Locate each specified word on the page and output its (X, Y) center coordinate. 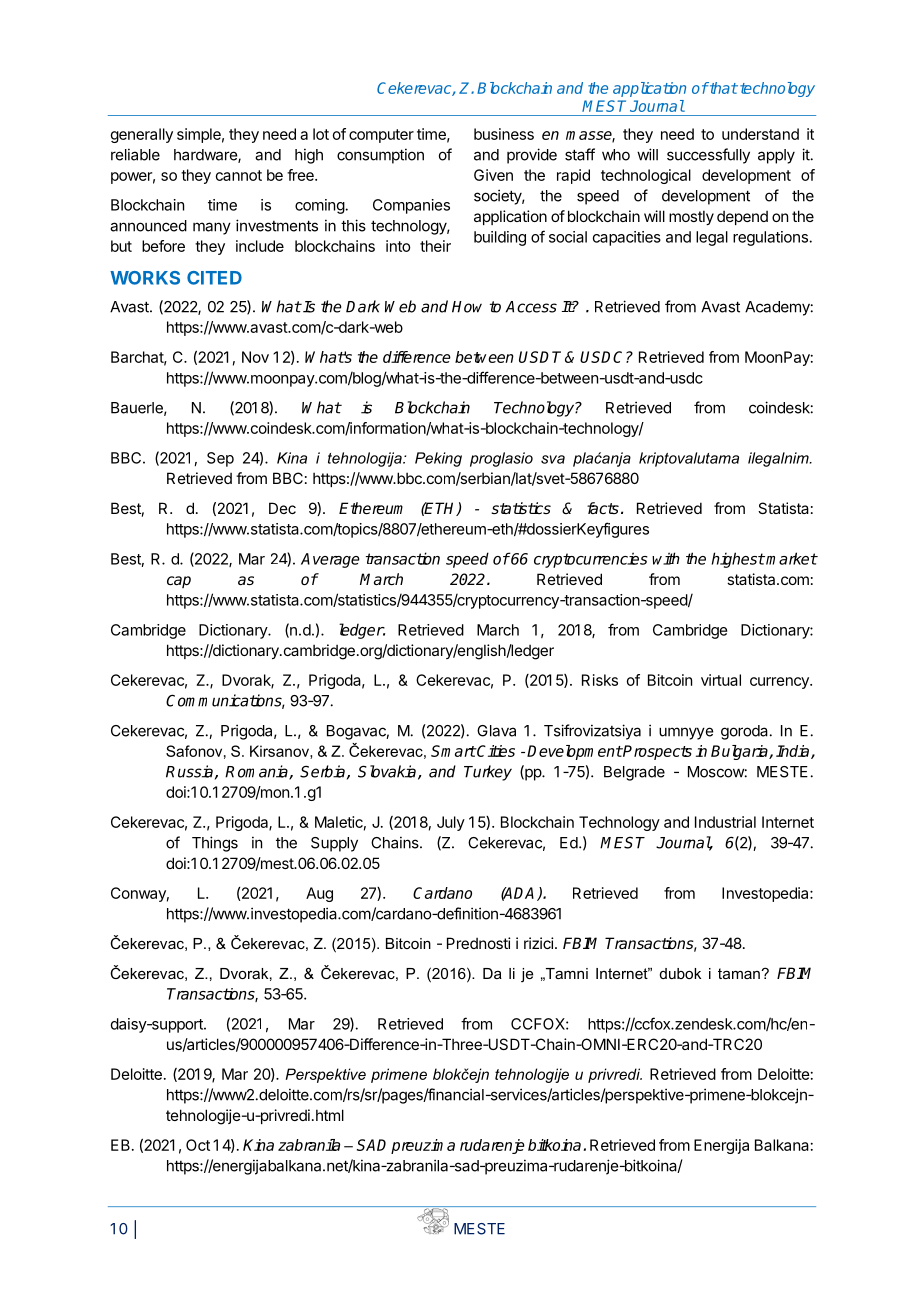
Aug (319, 894)
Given (493, 175)
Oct (198, 1145)
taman (739, 973)
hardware (206, 156)
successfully (708, 156)
